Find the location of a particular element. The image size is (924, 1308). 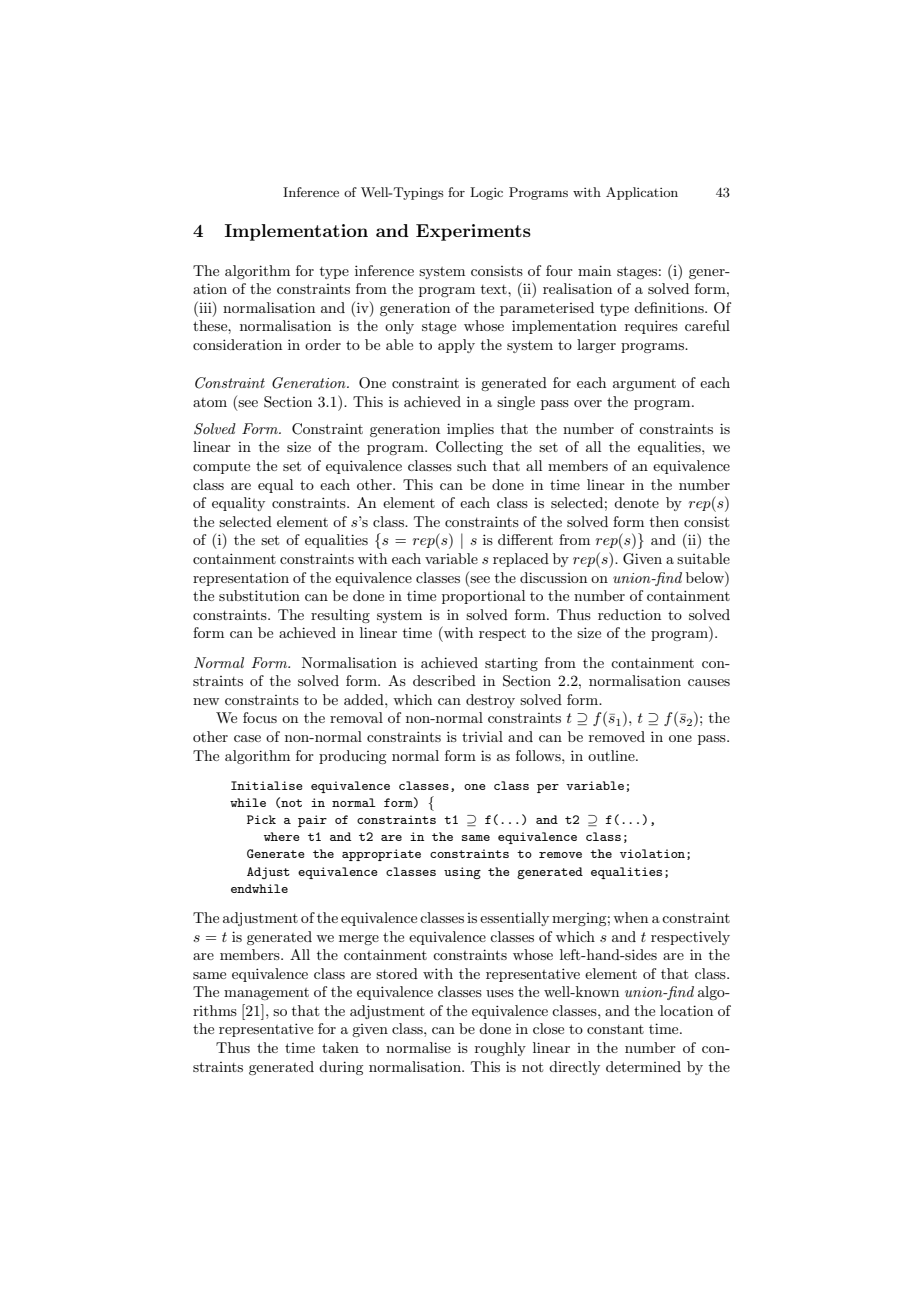

Experiments is located at coordinates (473, 232).
